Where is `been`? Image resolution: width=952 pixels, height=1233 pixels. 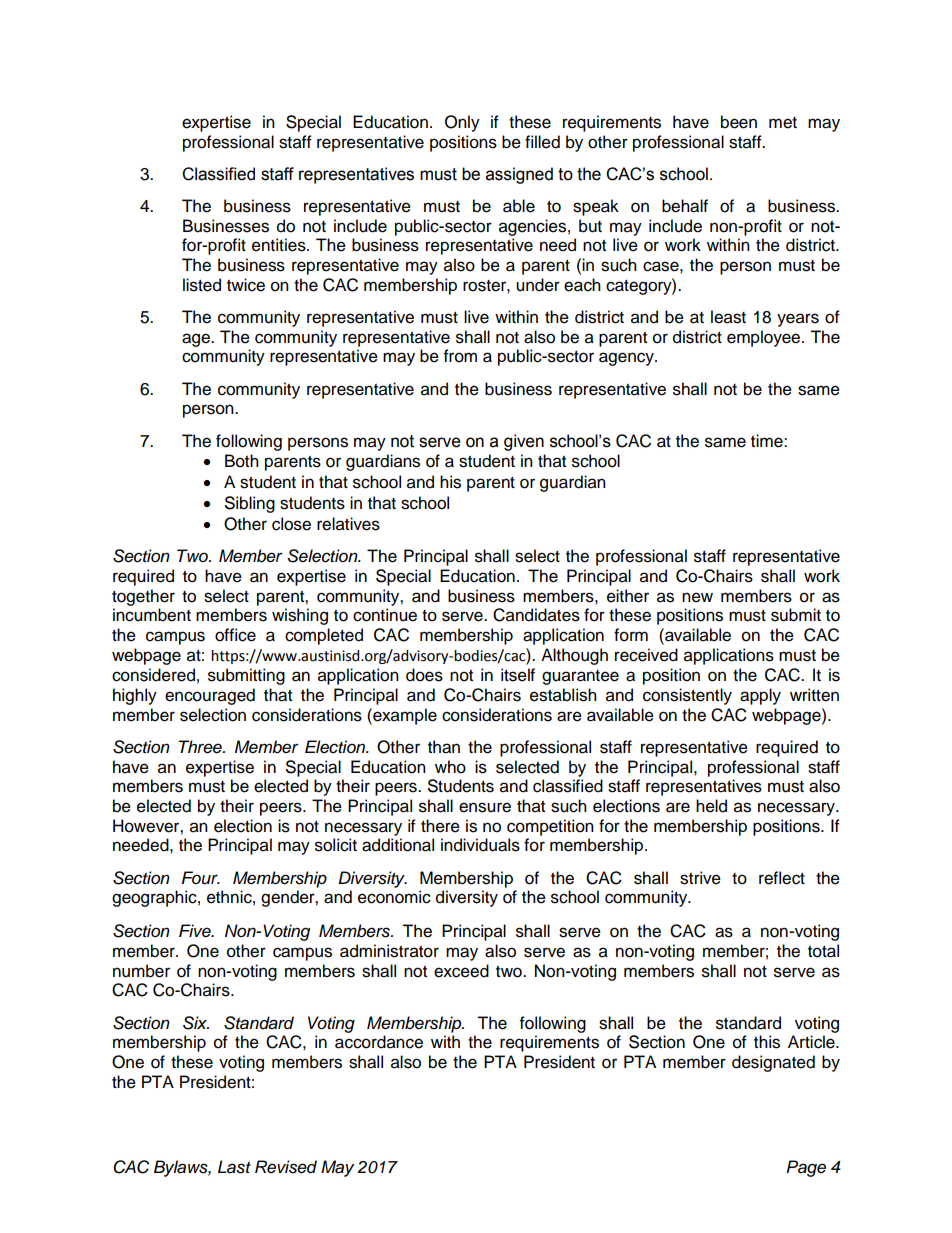 been is located at coordinates (739, 122).
